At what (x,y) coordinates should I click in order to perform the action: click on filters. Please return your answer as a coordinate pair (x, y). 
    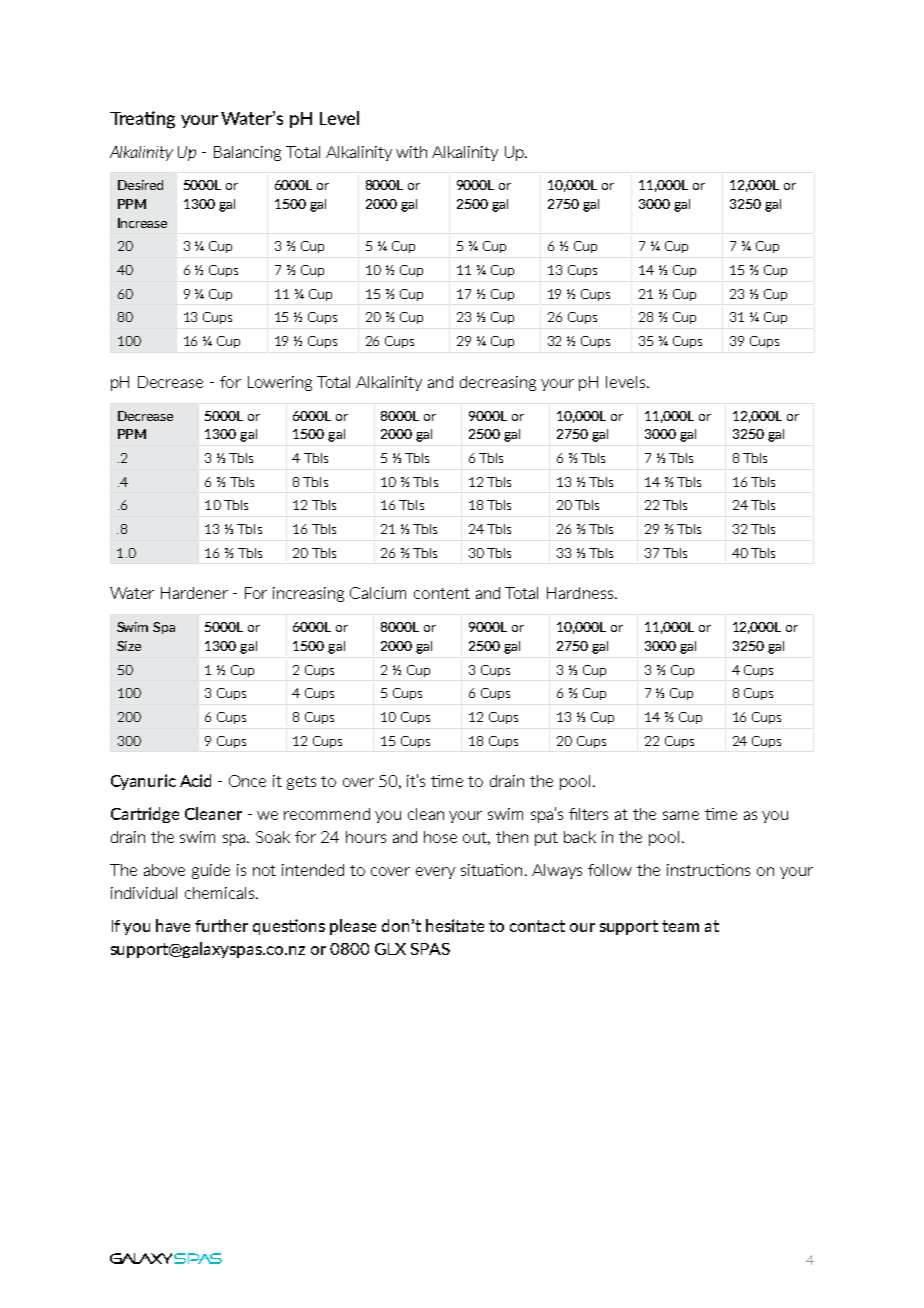
    Looking at the image, I should click on (588, 814).
